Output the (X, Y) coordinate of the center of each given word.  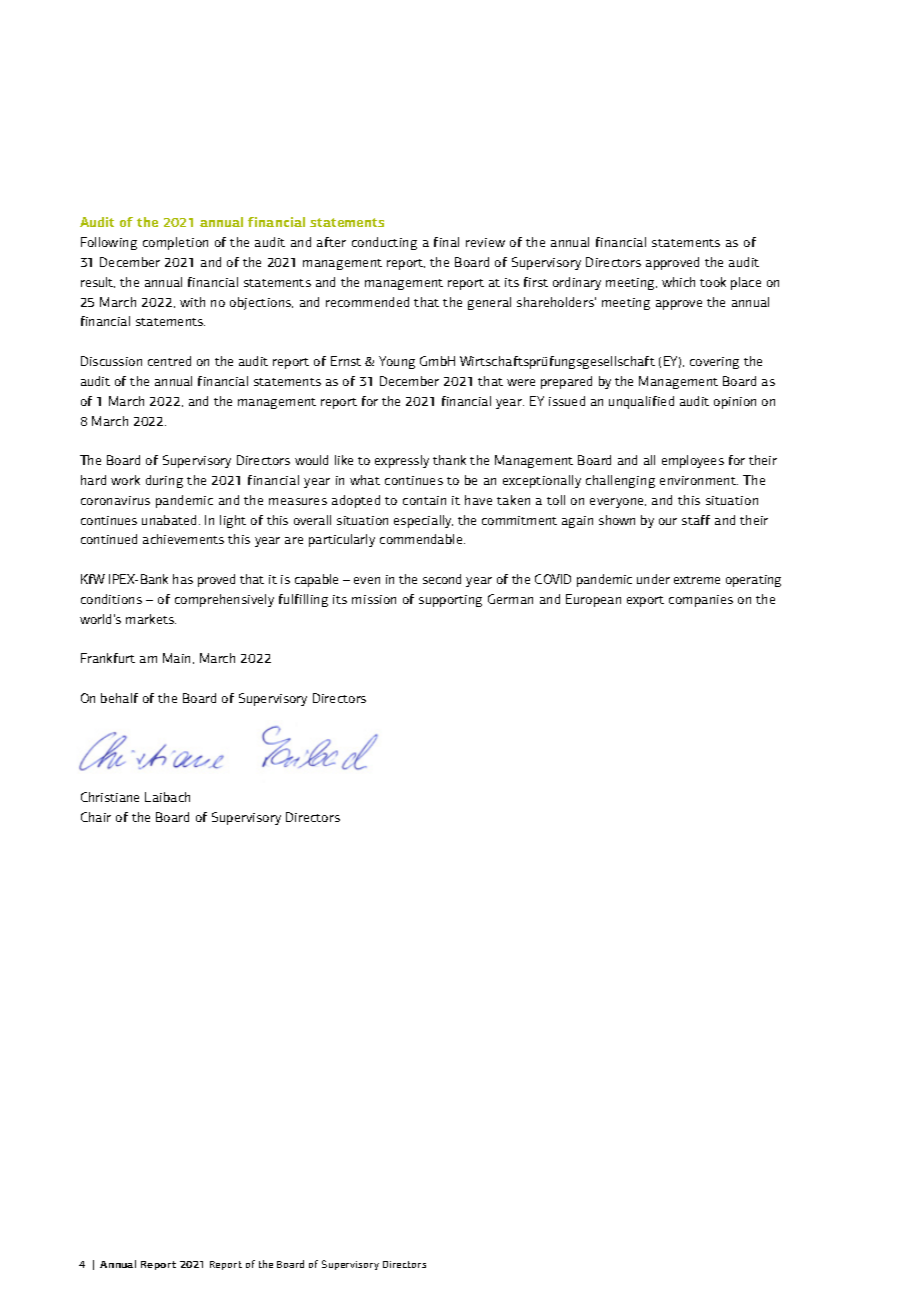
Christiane (110, 797)
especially (423, 521)
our (668, 521)
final (446, 242)
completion (175, 243)
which (678, 282)
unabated (171, 520)
